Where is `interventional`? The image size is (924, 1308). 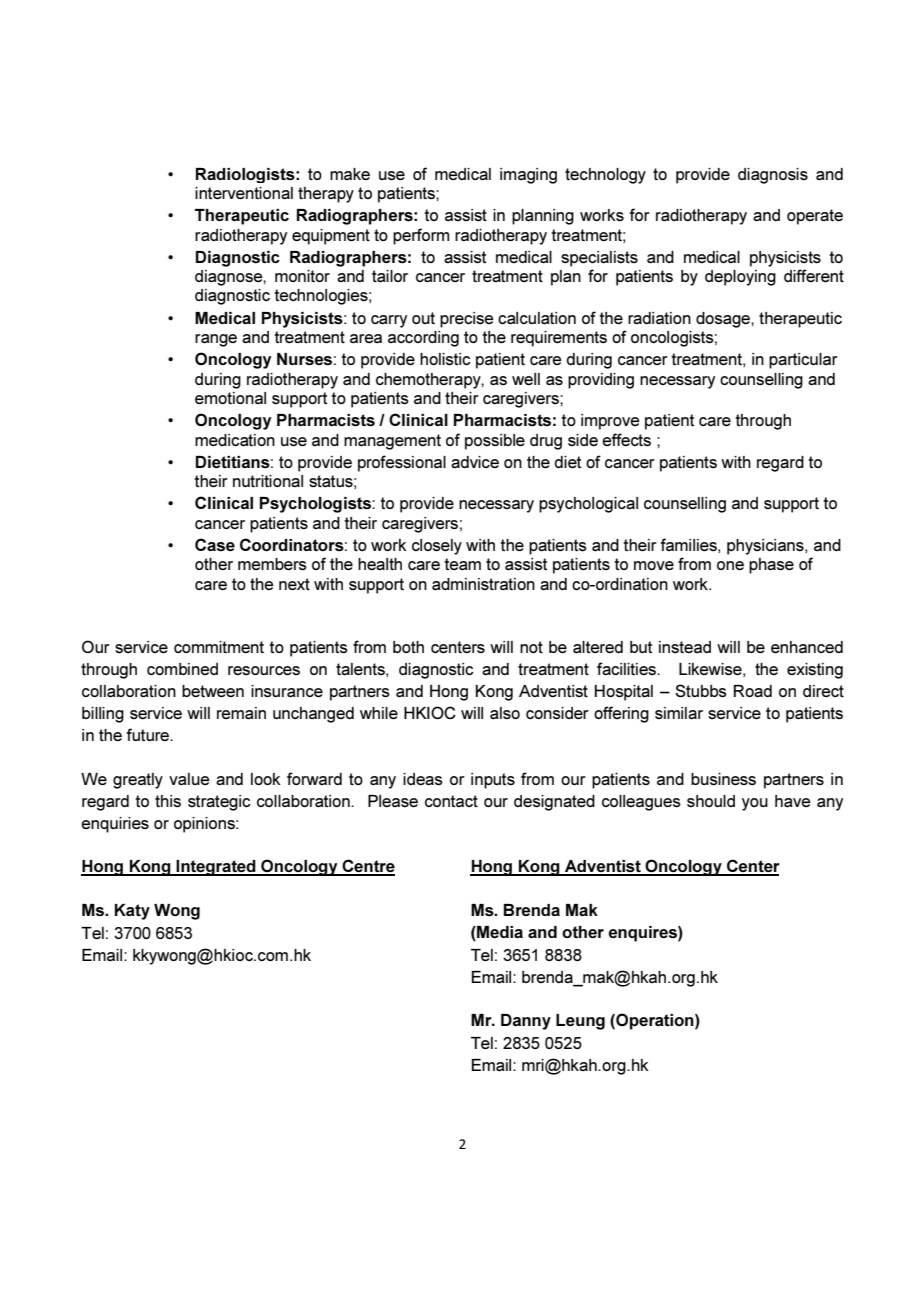 interventional is located at coordinates (244, 193).
